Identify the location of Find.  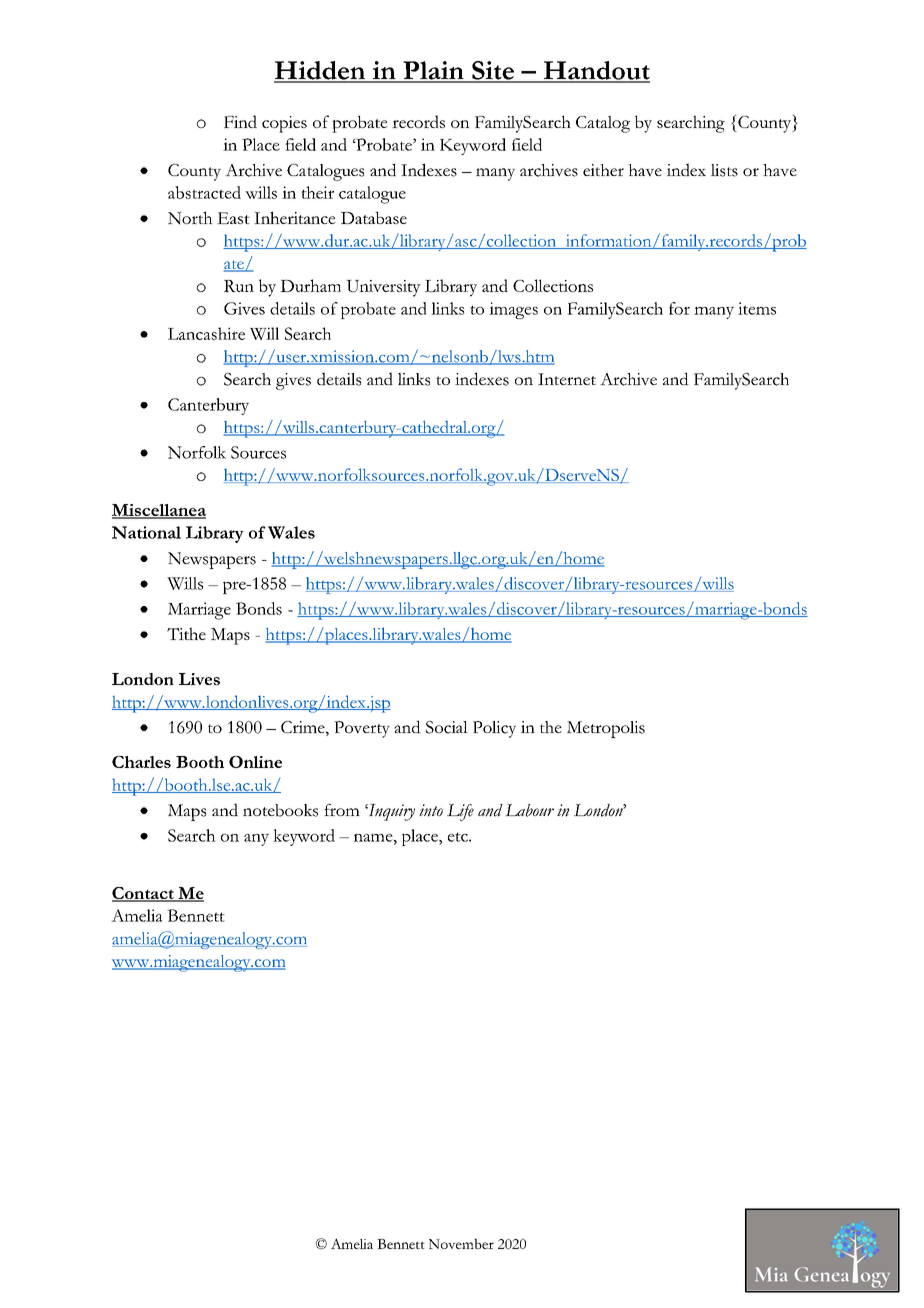
(240, 121).
